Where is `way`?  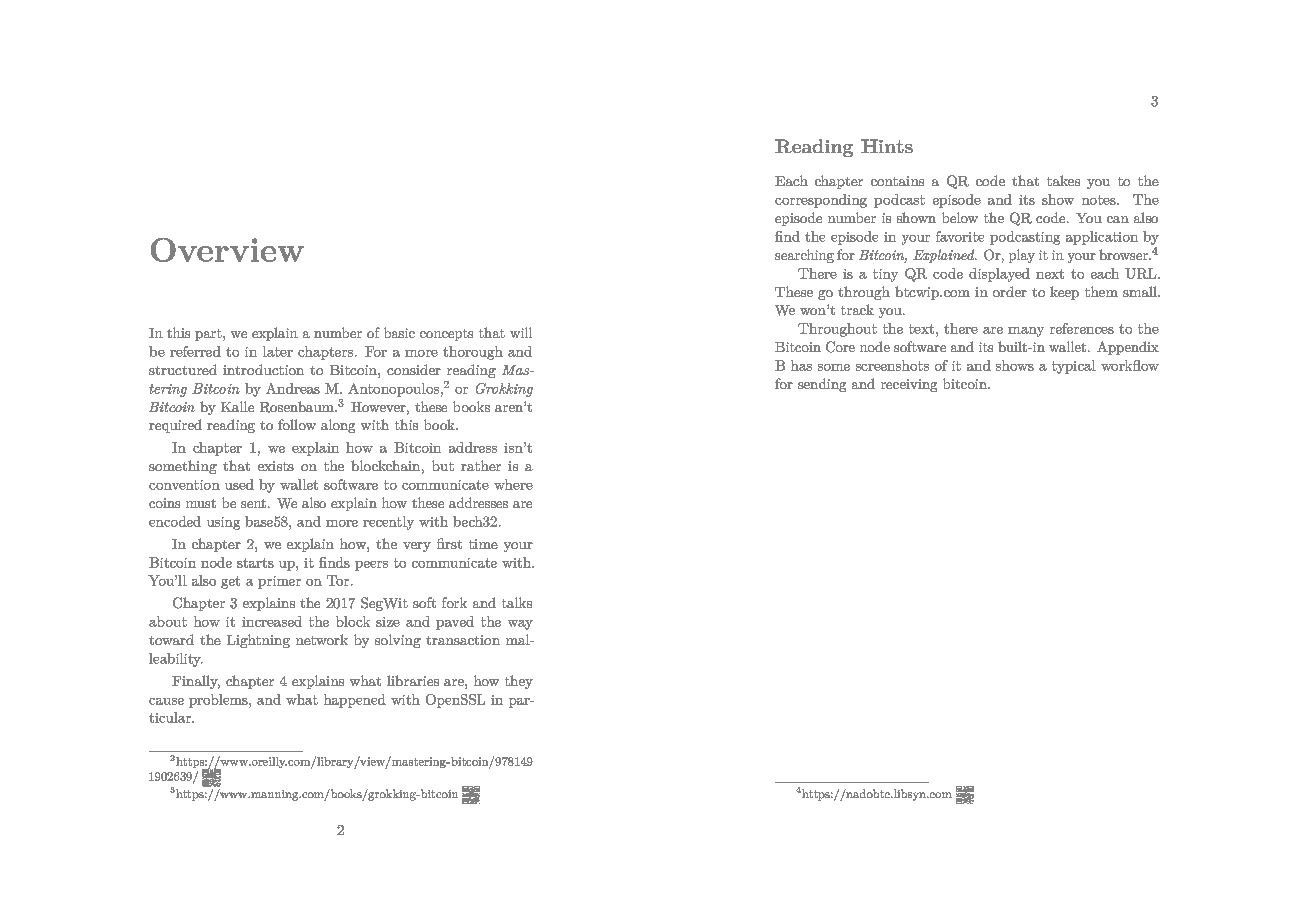
way is located at coordinates (520, 625).
